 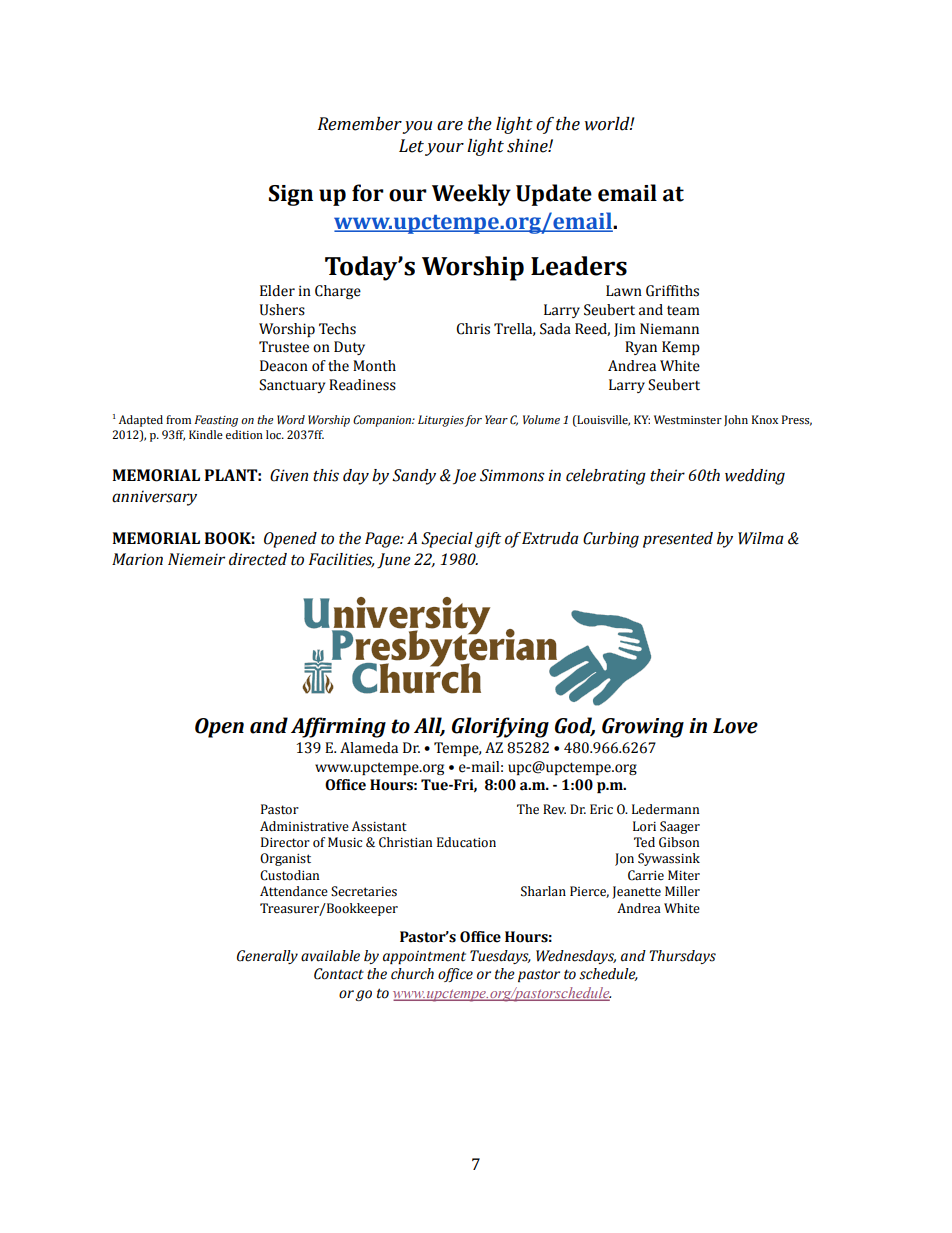 What do you see at coordinates (444, 149) in the page?
I see `your` at bounding box center [444, 149].
